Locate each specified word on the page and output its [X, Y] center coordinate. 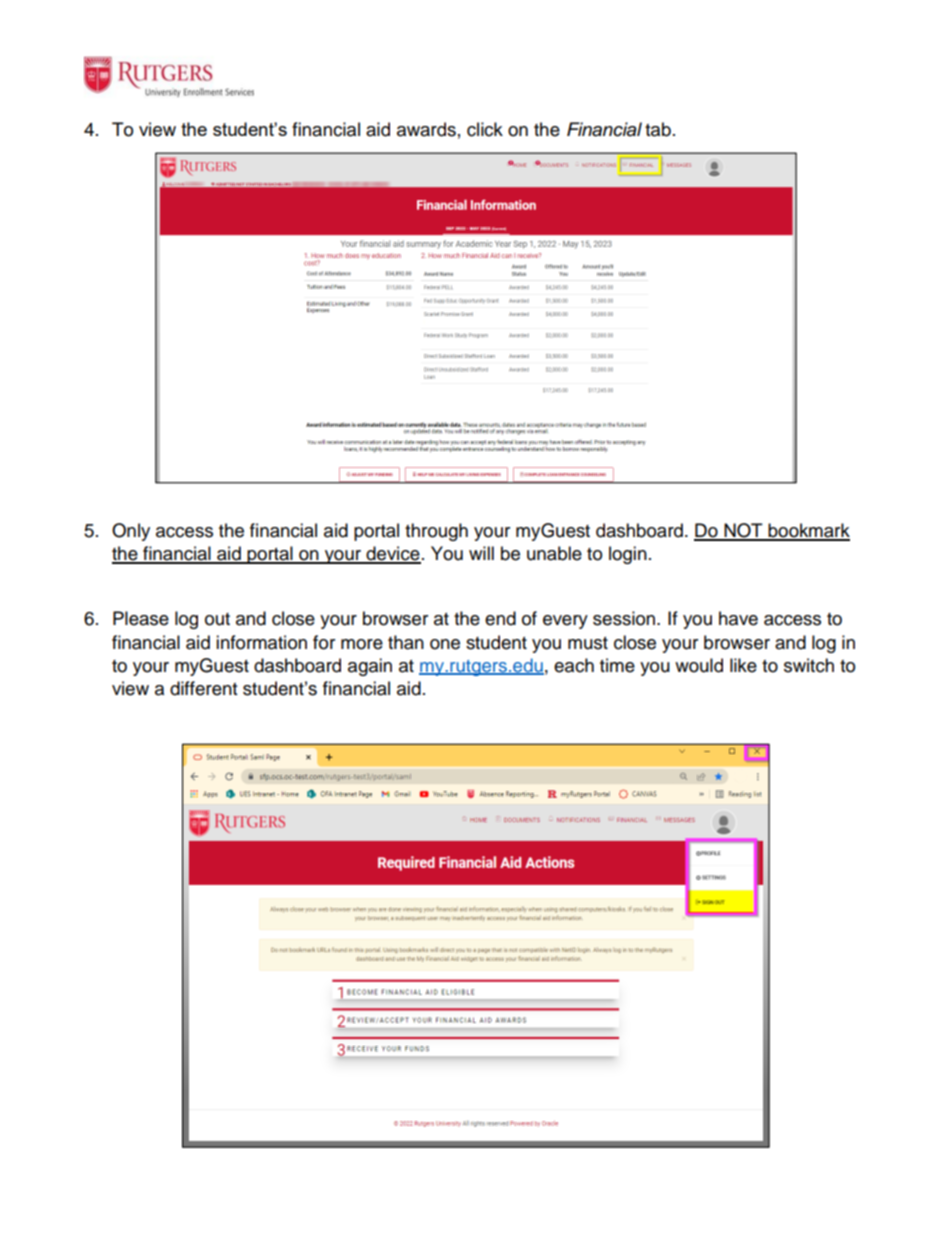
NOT [743, 531]
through [436, 532]
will [481, 553]
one [445, 644]
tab [658, 129]
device [392, 554]
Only [131, 532]
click [485, 129]
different [203, 688]
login [628, 555]
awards [426, 129]
